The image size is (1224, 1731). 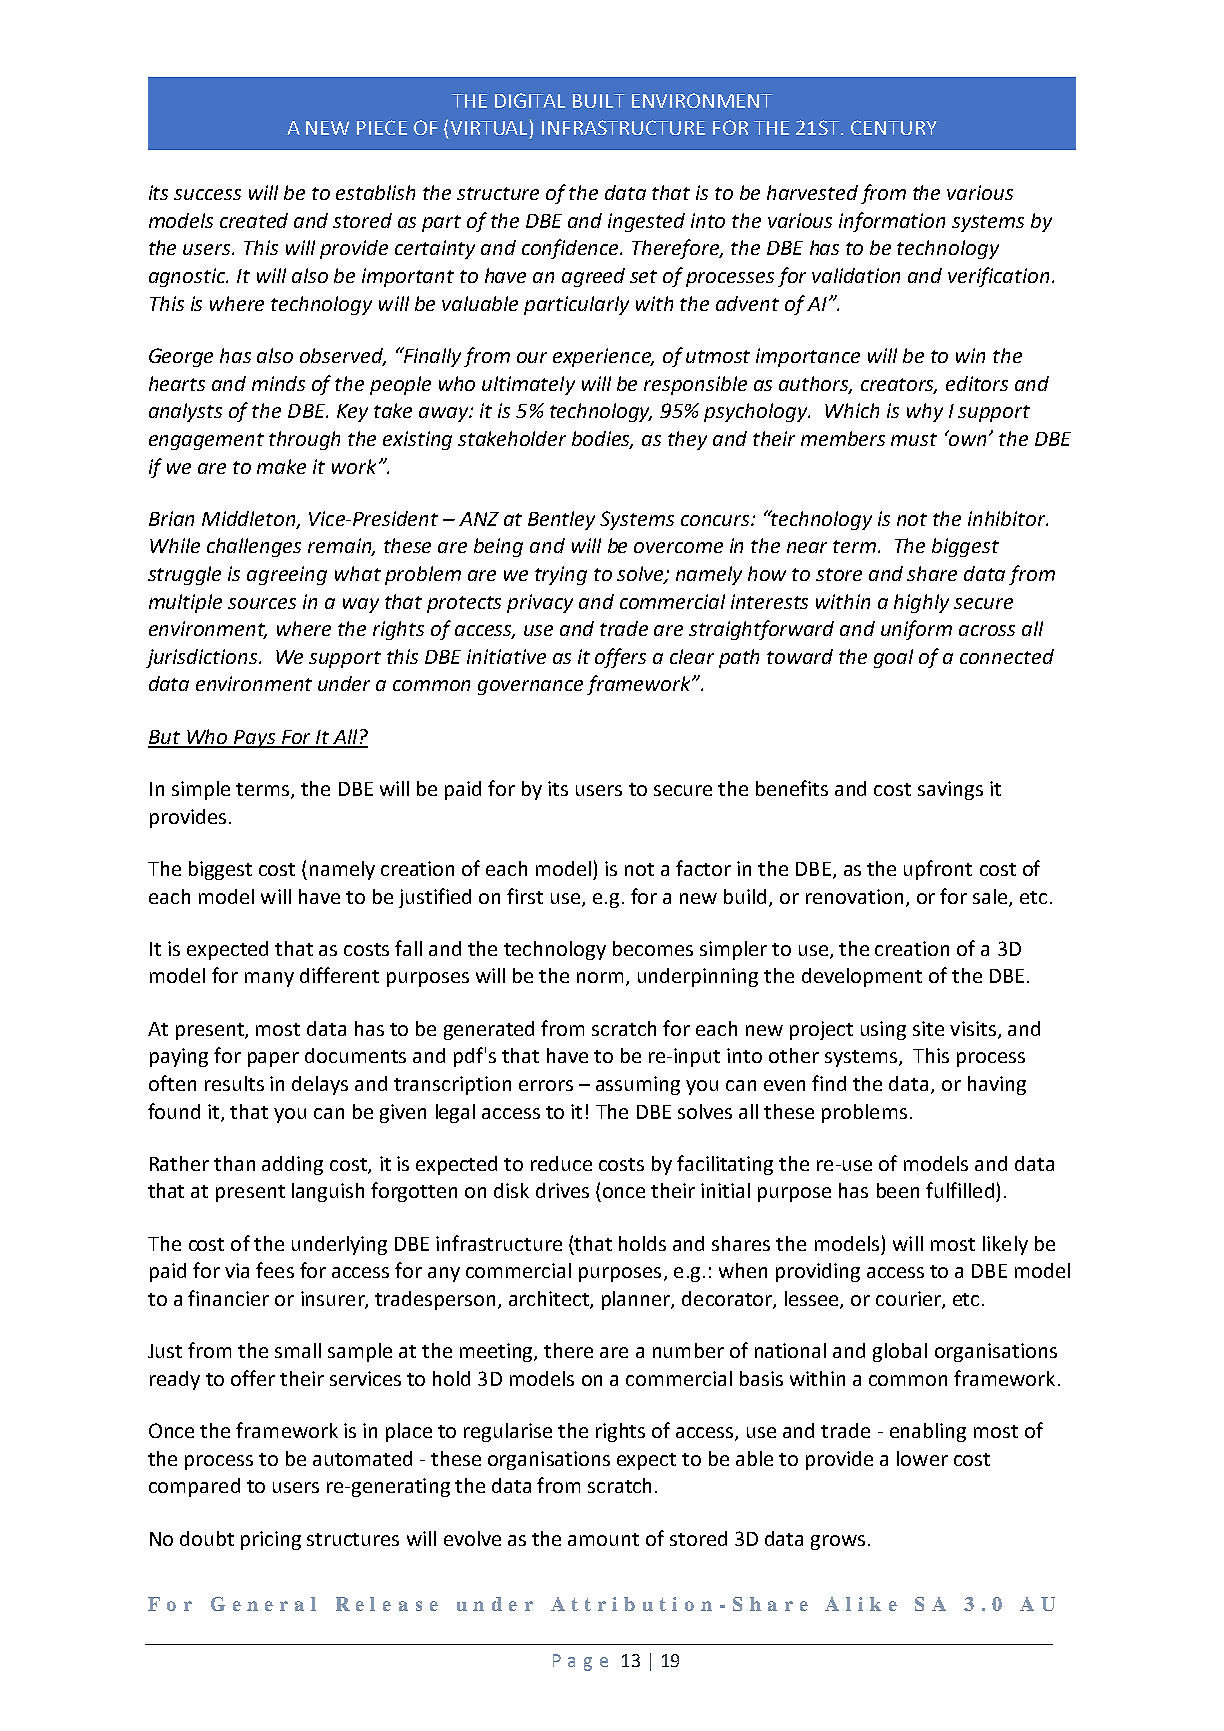 I want to click on lower, so click(x=922, y=1458).
